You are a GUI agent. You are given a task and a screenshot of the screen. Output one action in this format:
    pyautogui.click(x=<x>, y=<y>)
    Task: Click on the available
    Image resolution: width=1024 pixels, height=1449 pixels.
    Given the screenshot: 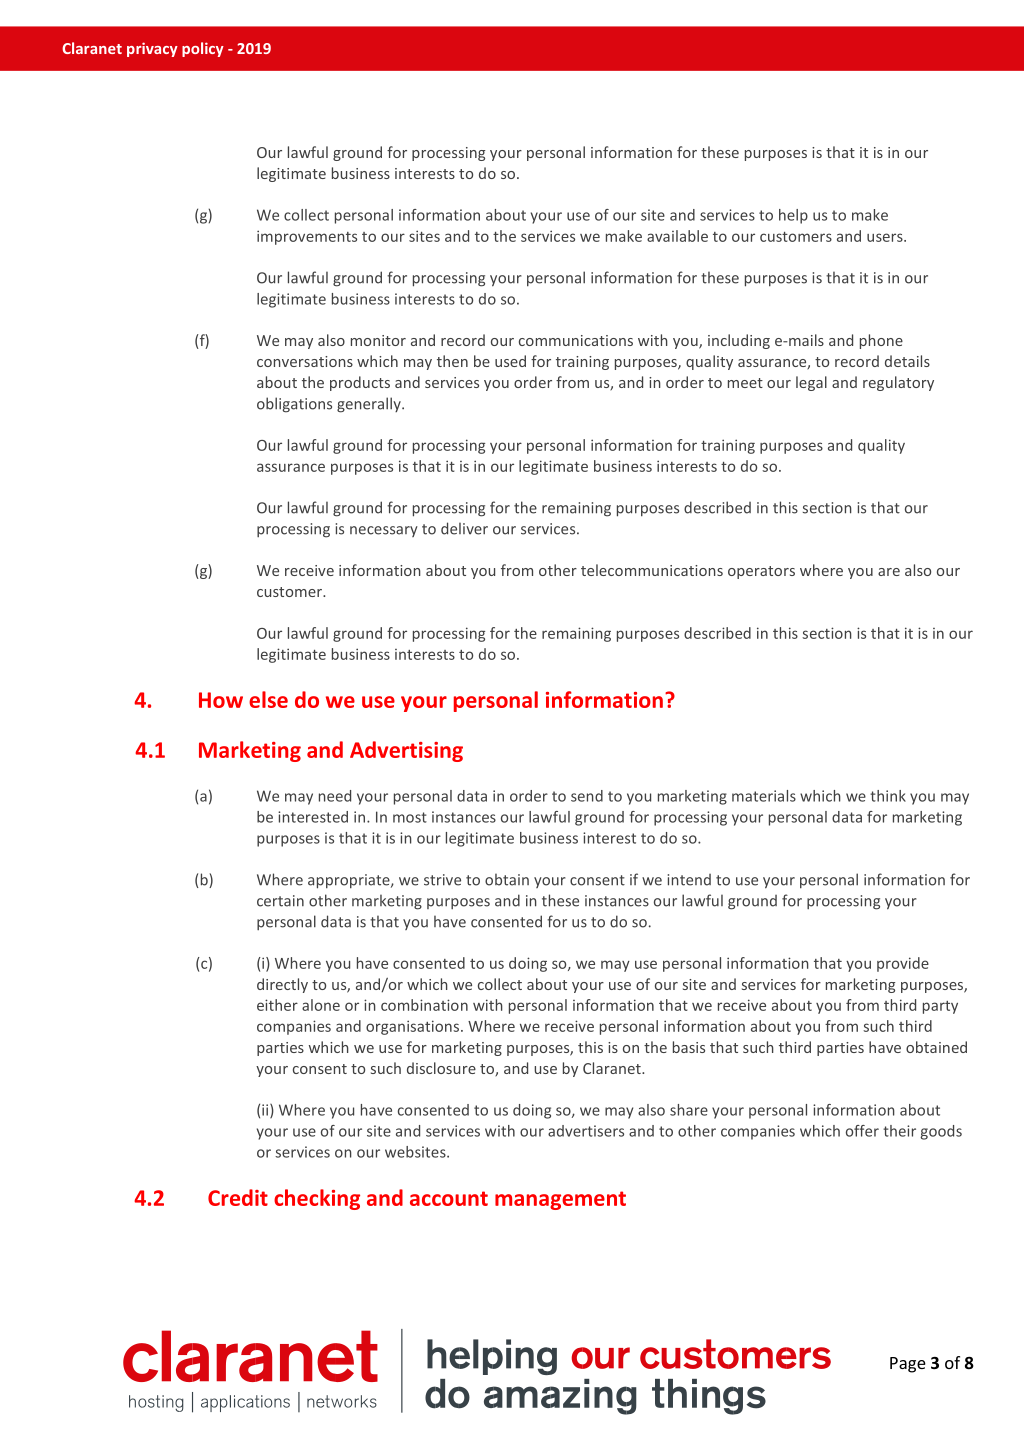 What is the action you would take?
    pyautogui.click(x=677, y=236)
